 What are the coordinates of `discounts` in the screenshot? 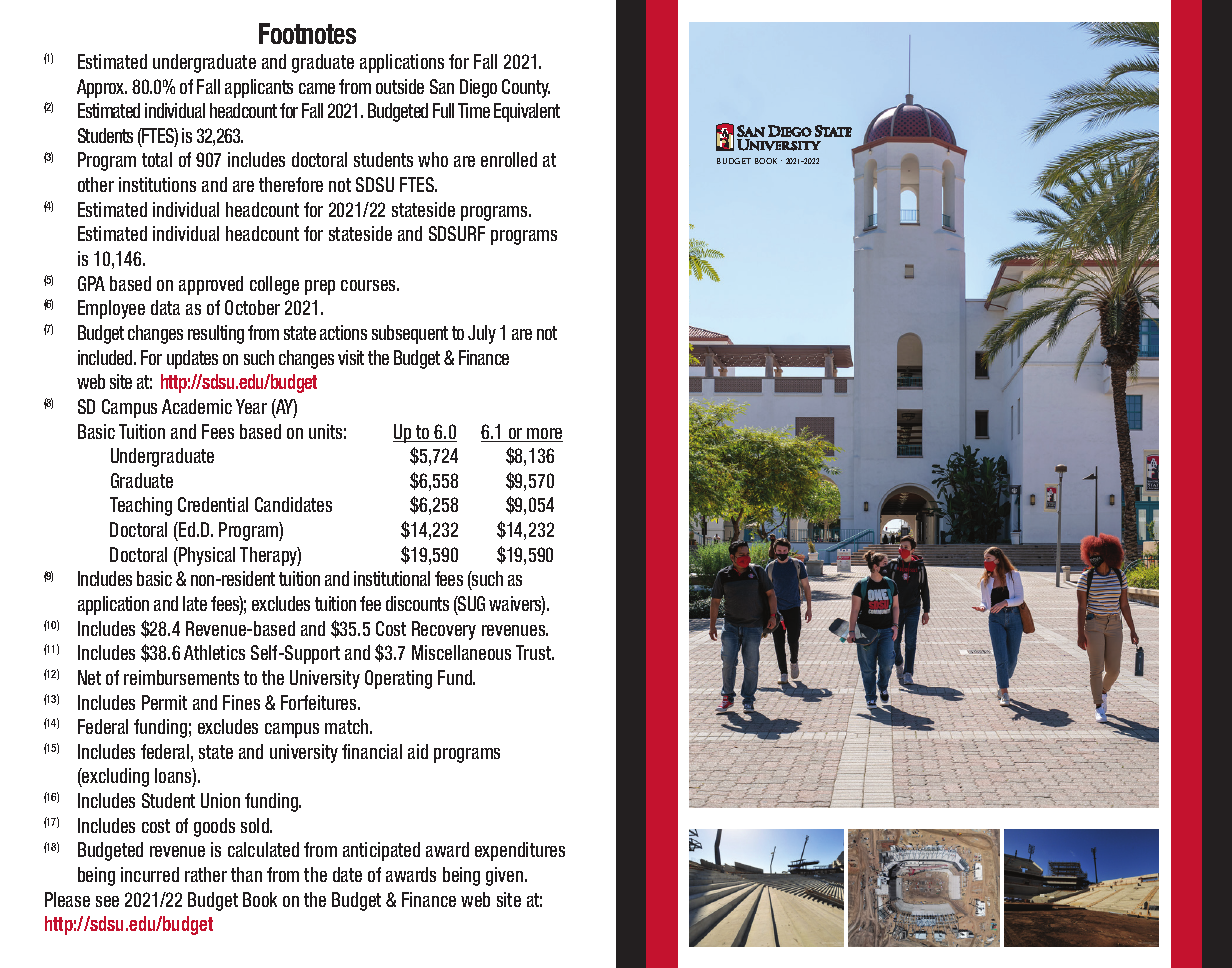 It's located at (417, 603).
